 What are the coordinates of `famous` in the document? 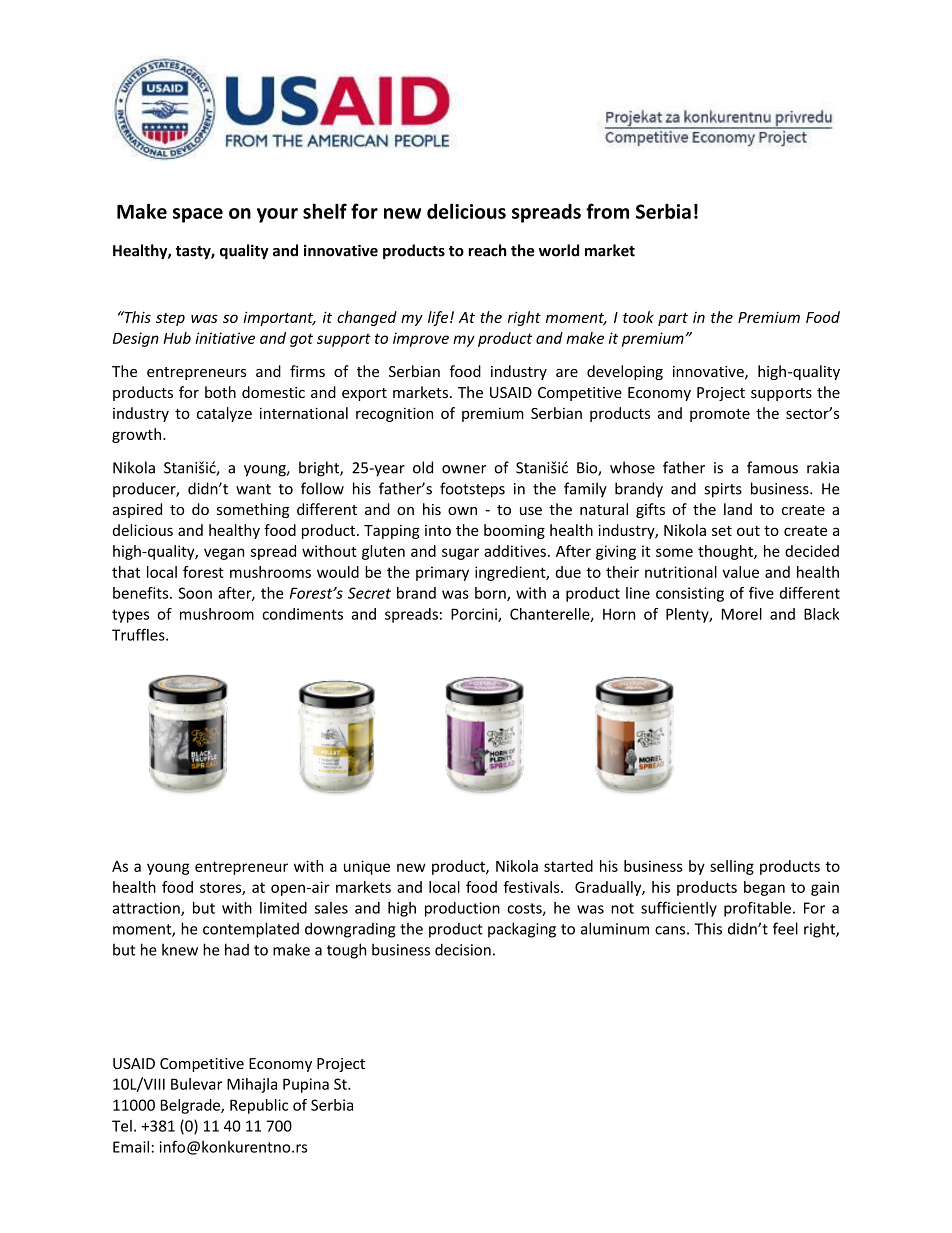 It's located at (772, 467).
